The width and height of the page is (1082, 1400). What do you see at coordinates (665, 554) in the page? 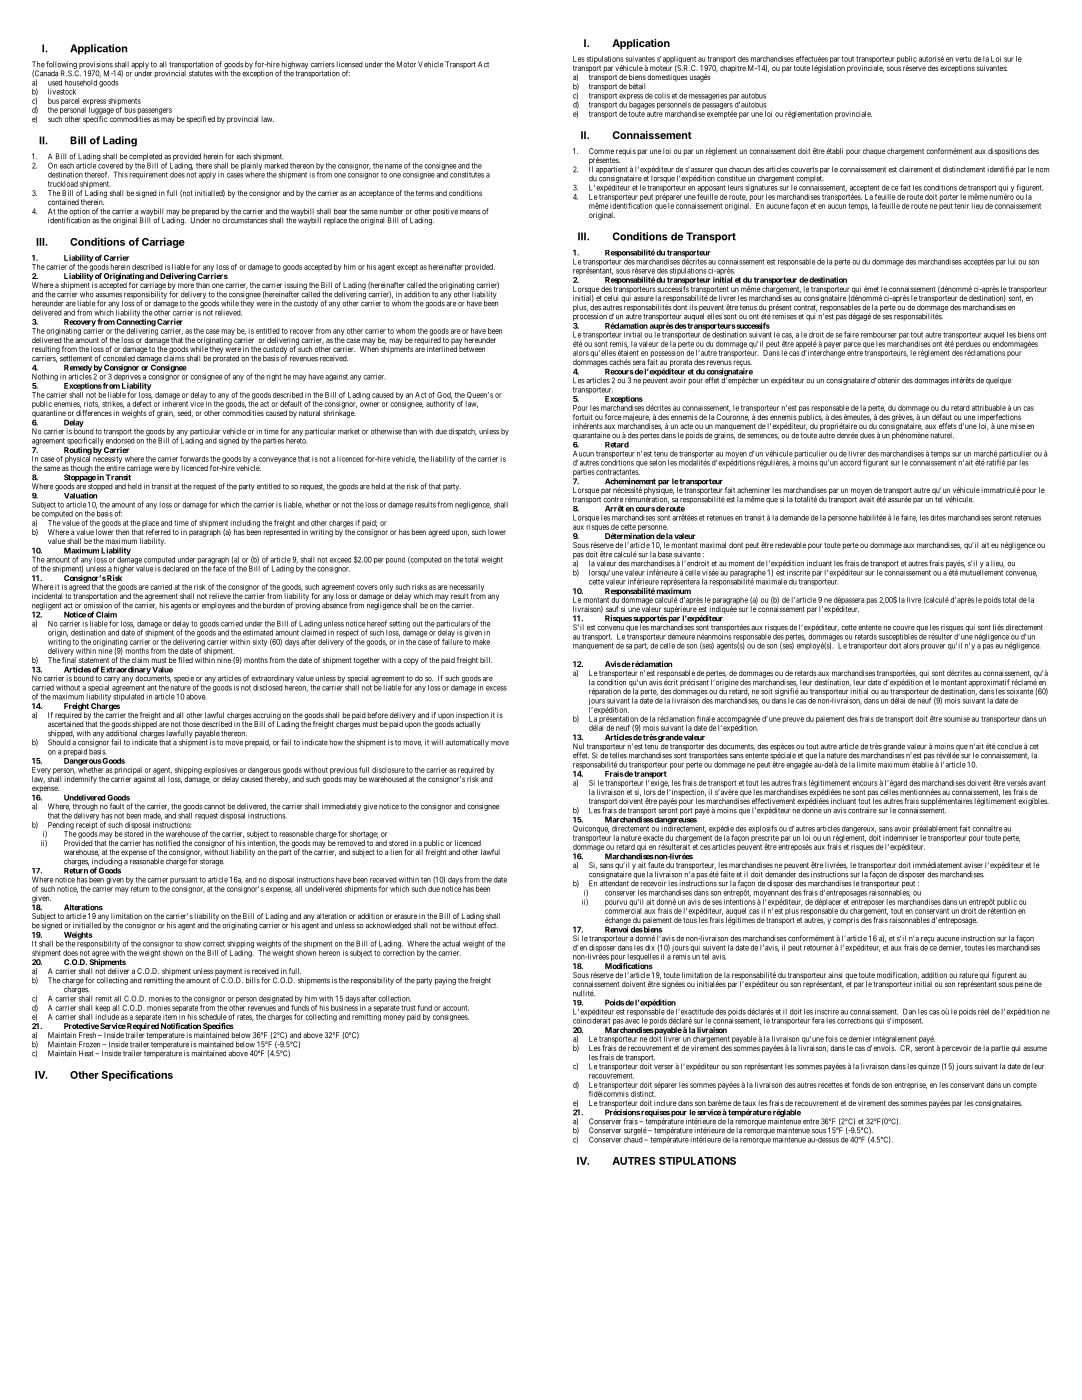
I see `base` at bounding box center [665, 554].
